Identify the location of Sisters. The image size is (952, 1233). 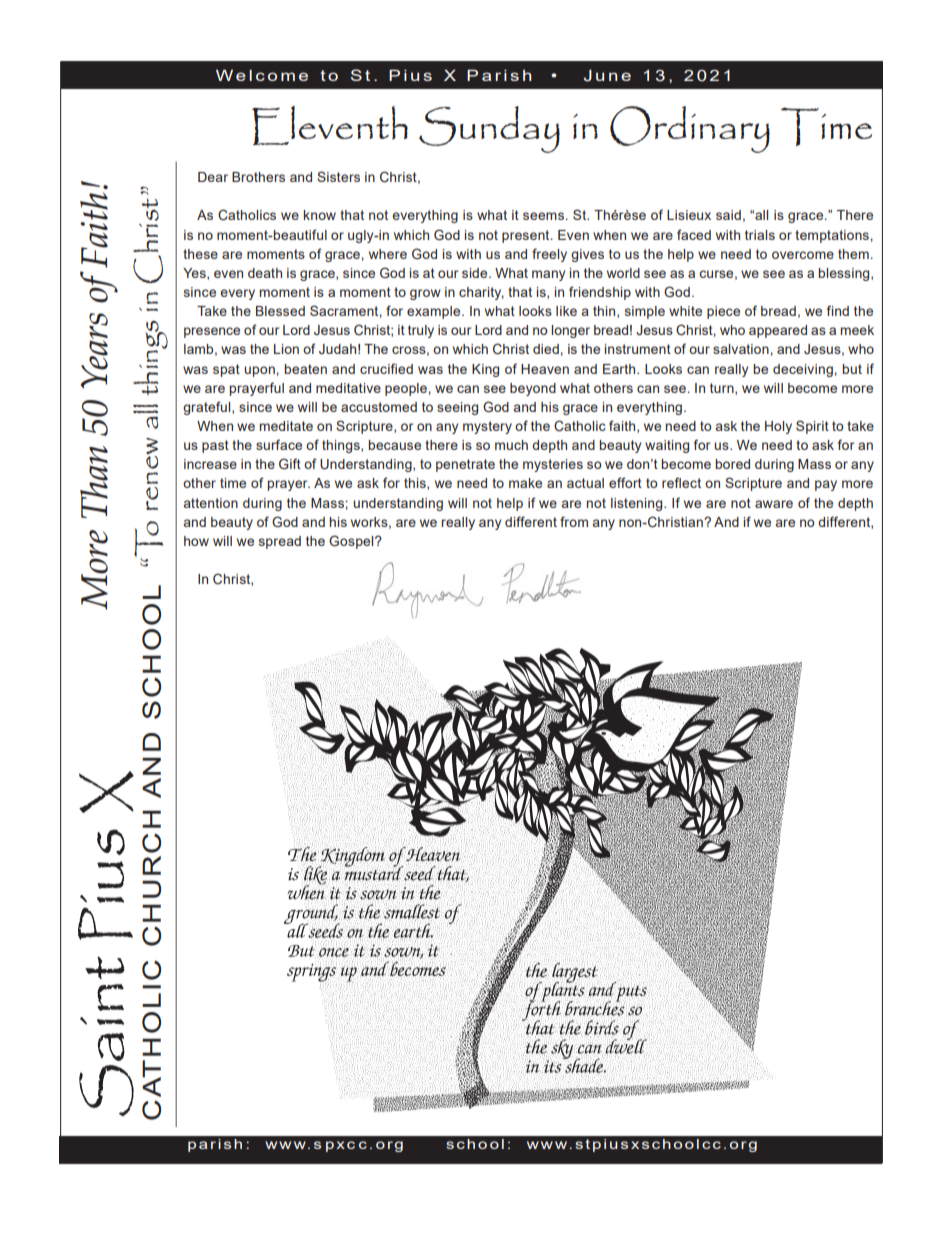
(338, 176).
